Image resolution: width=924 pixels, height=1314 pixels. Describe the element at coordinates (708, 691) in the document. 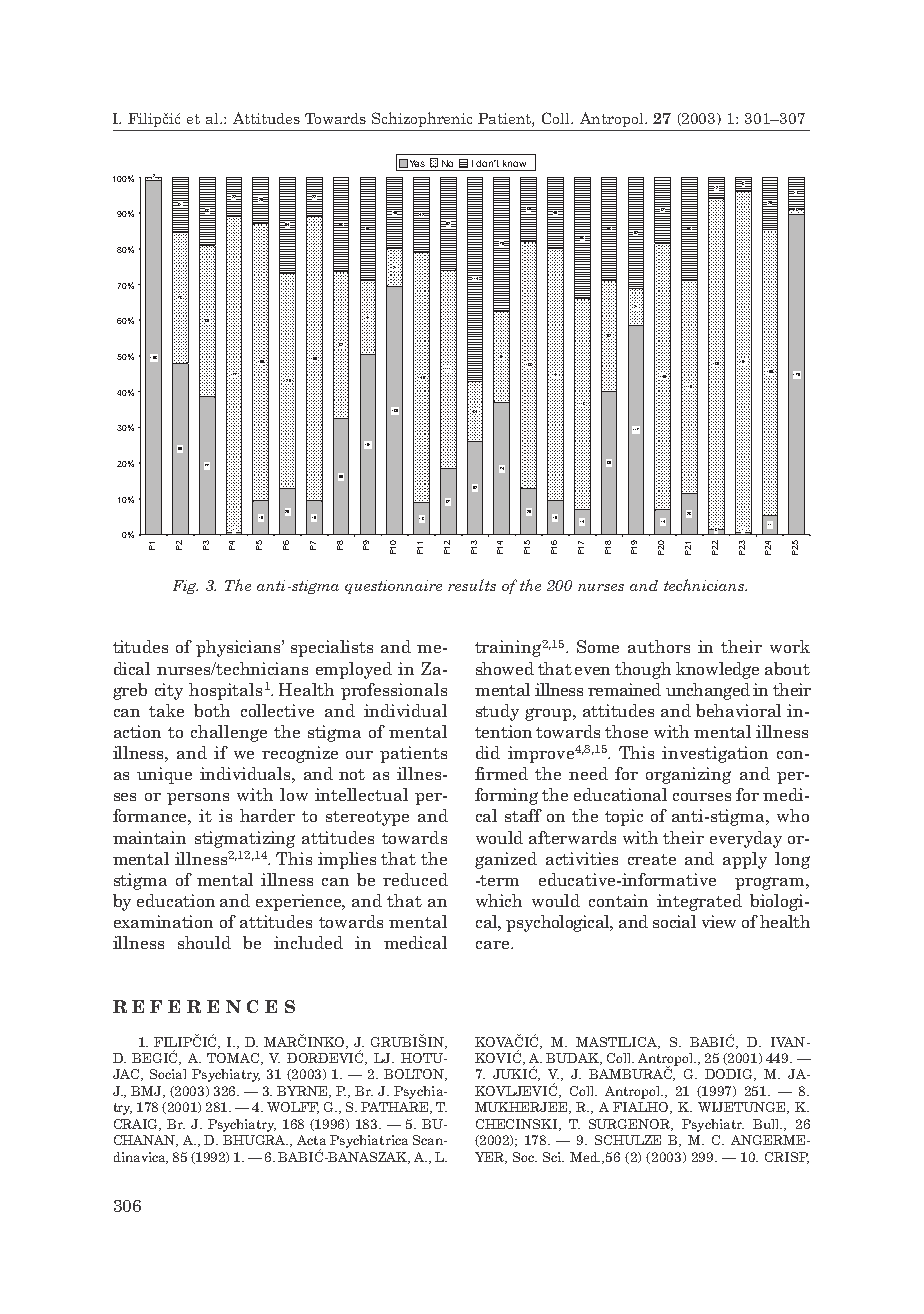

I see `unchanged` at that location.
